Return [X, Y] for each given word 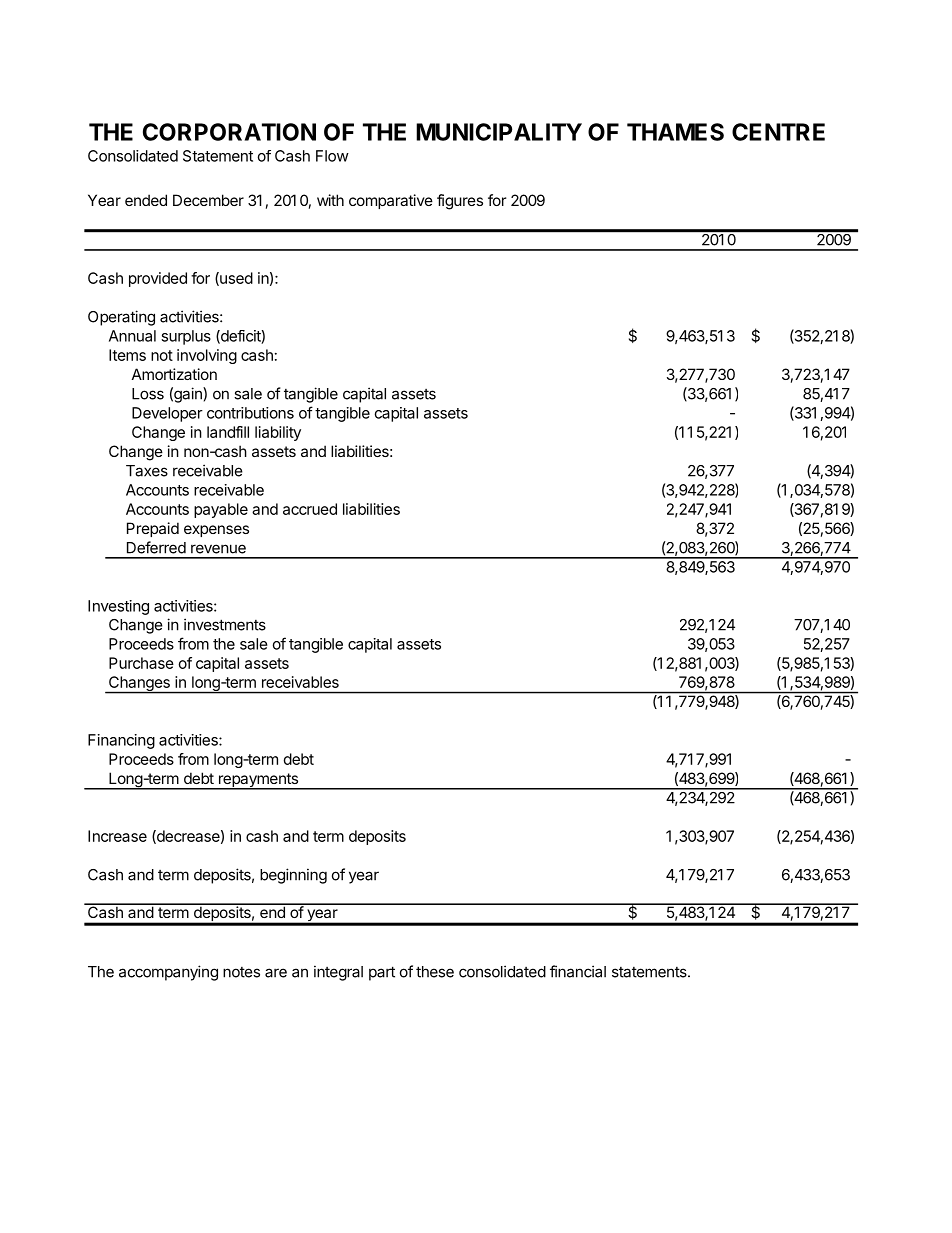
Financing [121, 741]
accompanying [168, 973]
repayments [258, 781]
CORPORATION [229, 132]
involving [207, 356]
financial [578, 971]
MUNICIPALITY [499, 132]
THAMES [675, 132]
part [382, 973]
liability [278, 433]
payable [221, 510]
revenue [218, 549]
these [435, 972]
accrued [310, 509]
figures [460, 202]
